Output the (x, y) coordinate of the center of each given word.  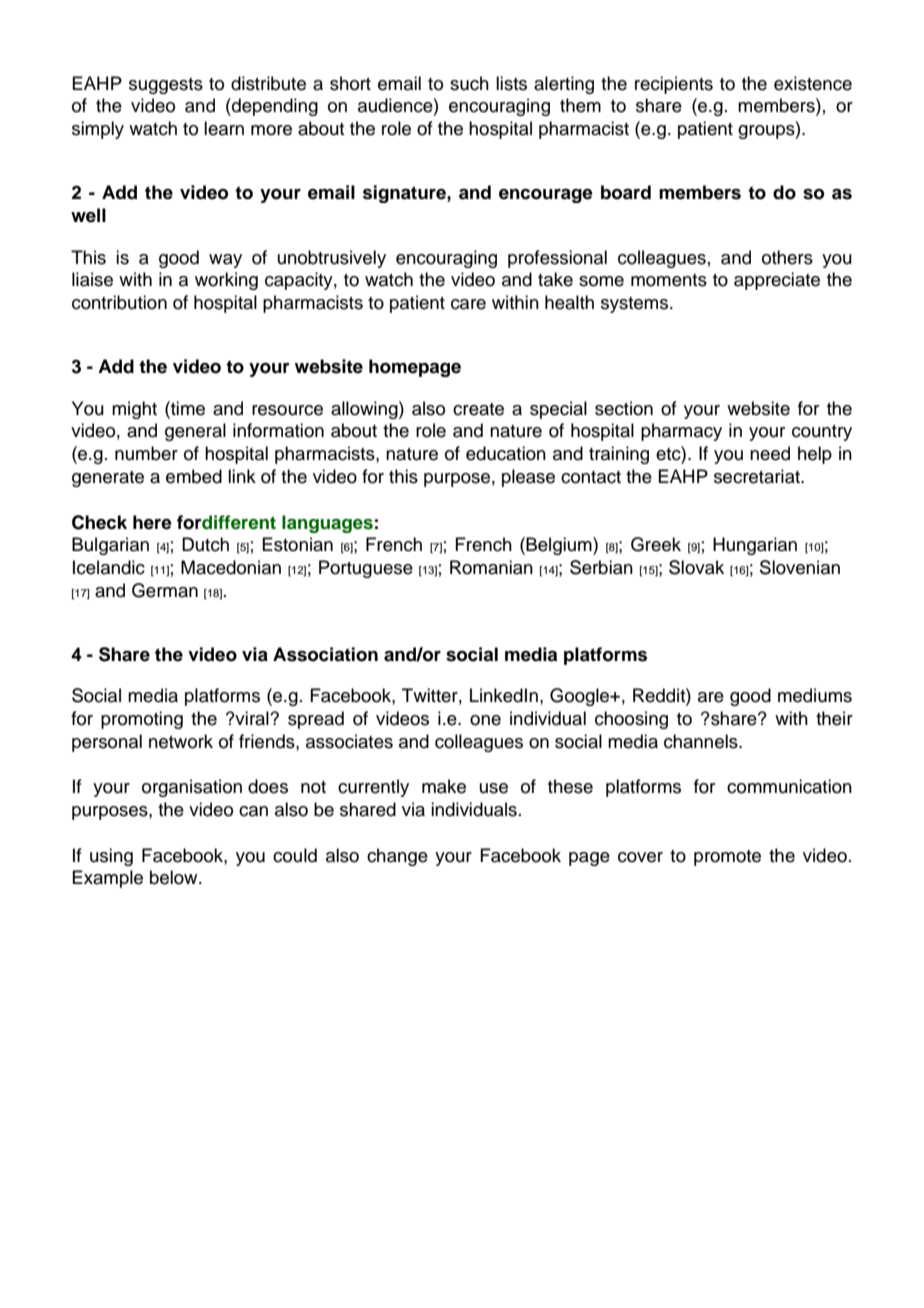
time (187, 408)
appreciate (777, 281)
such (469, 83)
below (175, 877)
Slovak (696, 567)
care (468, 304)
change (397, 857)
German (165, 590)
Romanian (491, 567)
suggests (166, 86)
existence (813, 83)
